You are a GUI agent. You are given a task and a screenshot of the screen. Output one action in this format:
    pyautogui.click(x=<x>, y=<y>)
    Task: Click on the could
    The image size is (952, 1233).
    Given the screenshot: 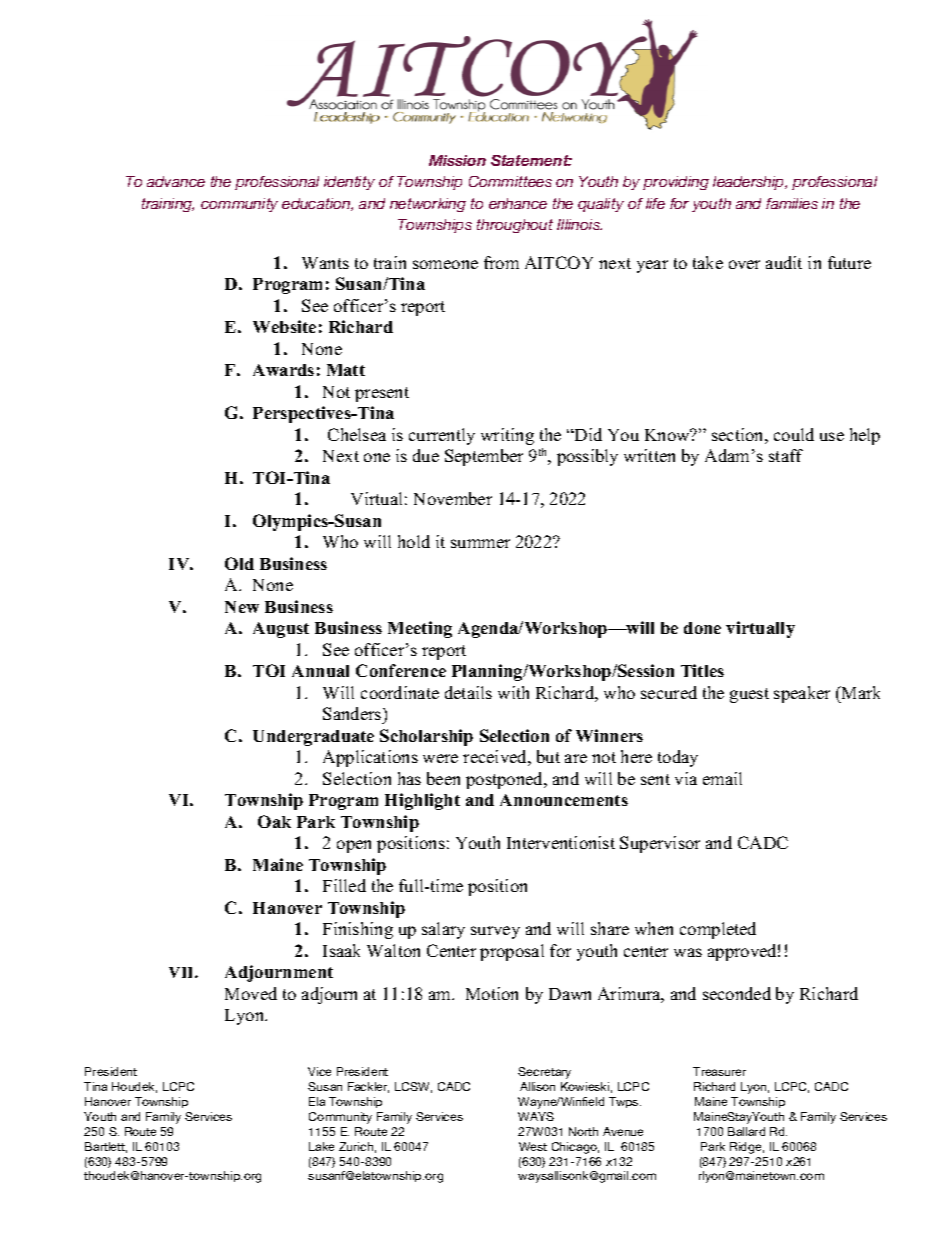 What is the action you would take?
    pyautogui.click(x=794, y=434)
